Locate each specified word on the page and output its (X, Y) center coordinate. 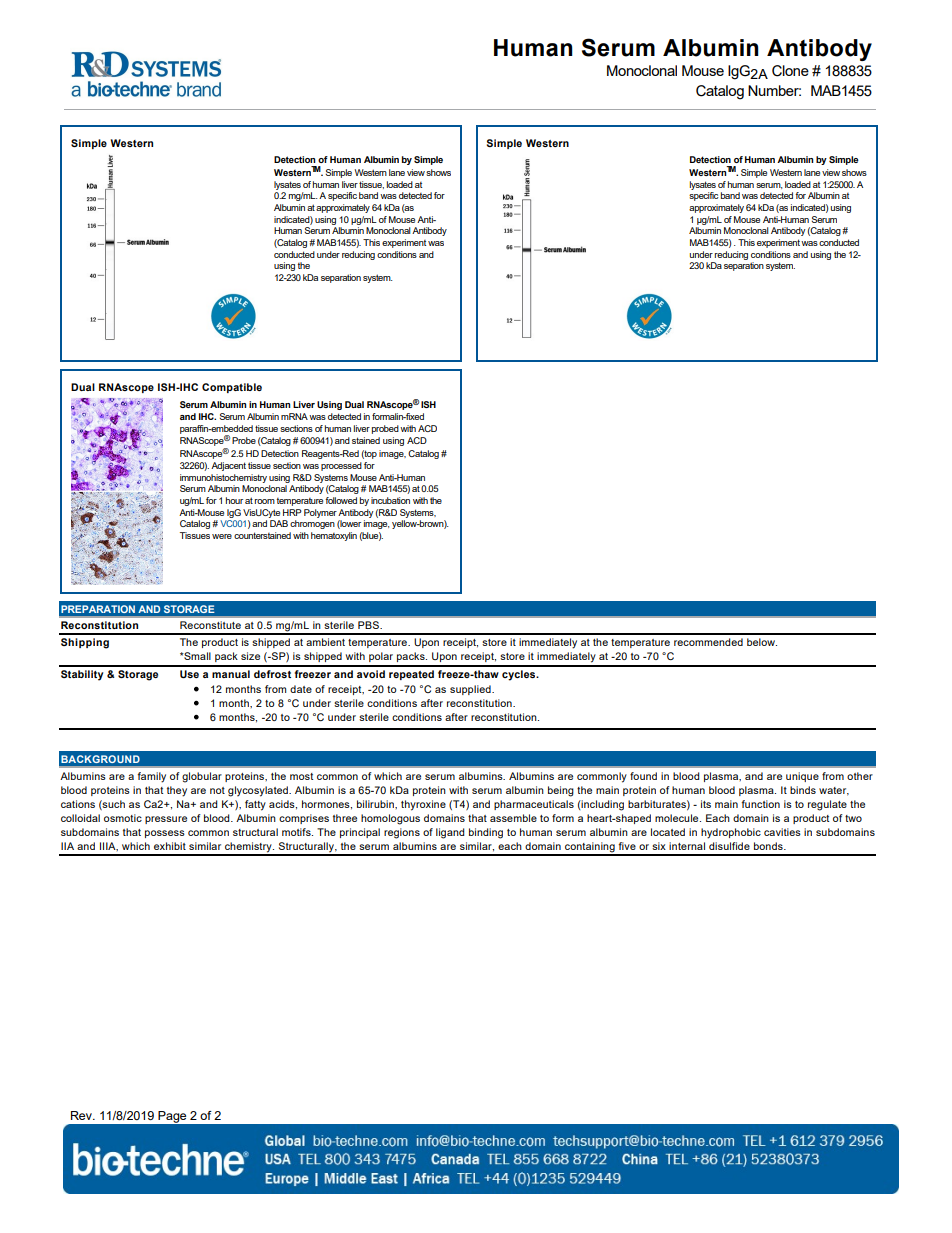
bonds (769, 846)
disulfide (729, 846)
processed (341, 466)
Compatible (232, 388)
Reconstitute (210, 625)
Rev (82, 1115)
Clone (790, 71)
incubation (390, 500)
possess (165, 834)
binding (486, 833)
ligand (450, 833)
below (762, 642)
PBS (369, 625)
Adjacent (228, 466)
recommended (708, 642)
